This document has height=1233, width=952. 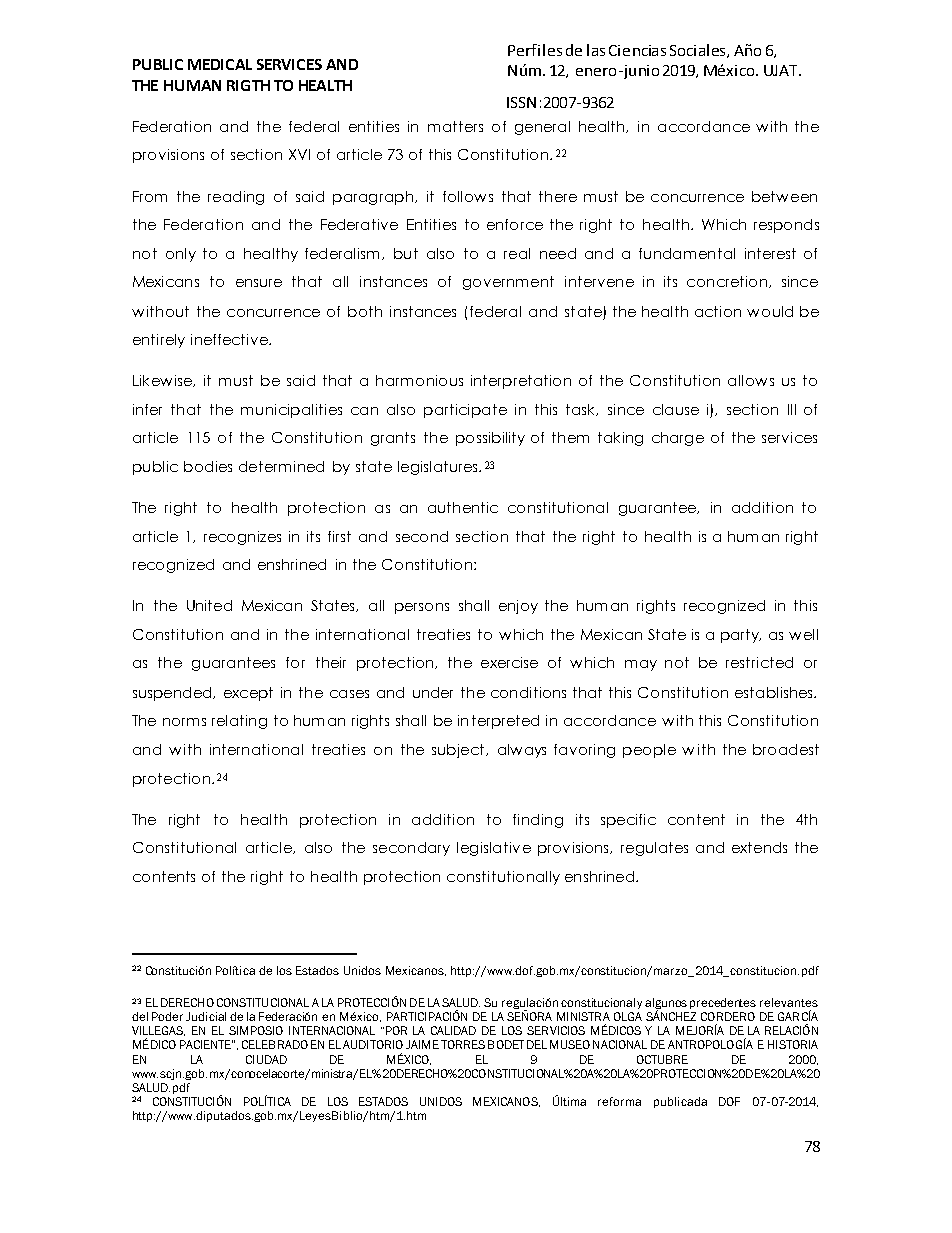 What do you see at coordinates (637, 50) in the document?
I see `Ciencias` at bounding box center [637, 50].
